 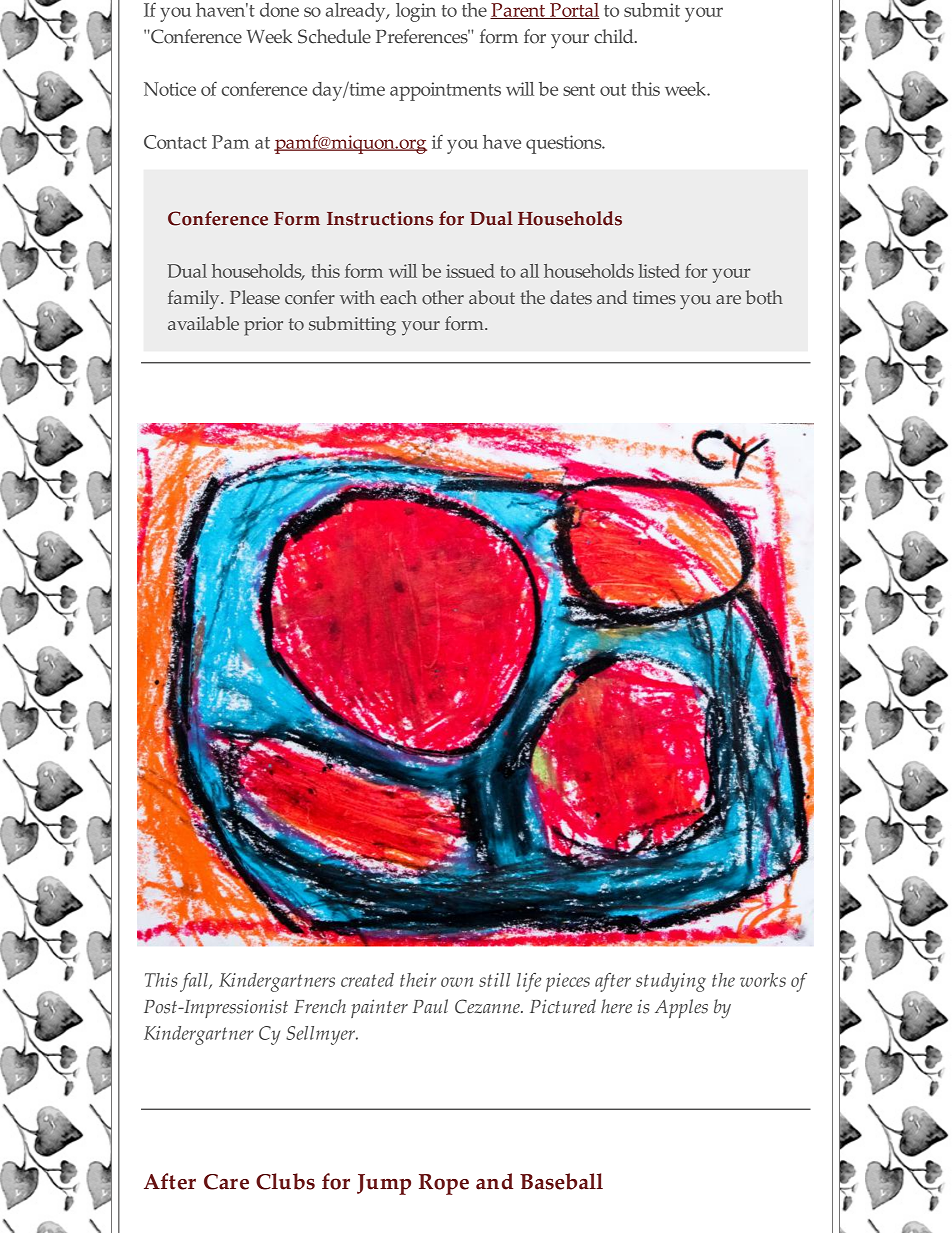 What do you see at coordinates (195, 982) in the screenshot?
I see `fall` at bounding box center [195, 982].
